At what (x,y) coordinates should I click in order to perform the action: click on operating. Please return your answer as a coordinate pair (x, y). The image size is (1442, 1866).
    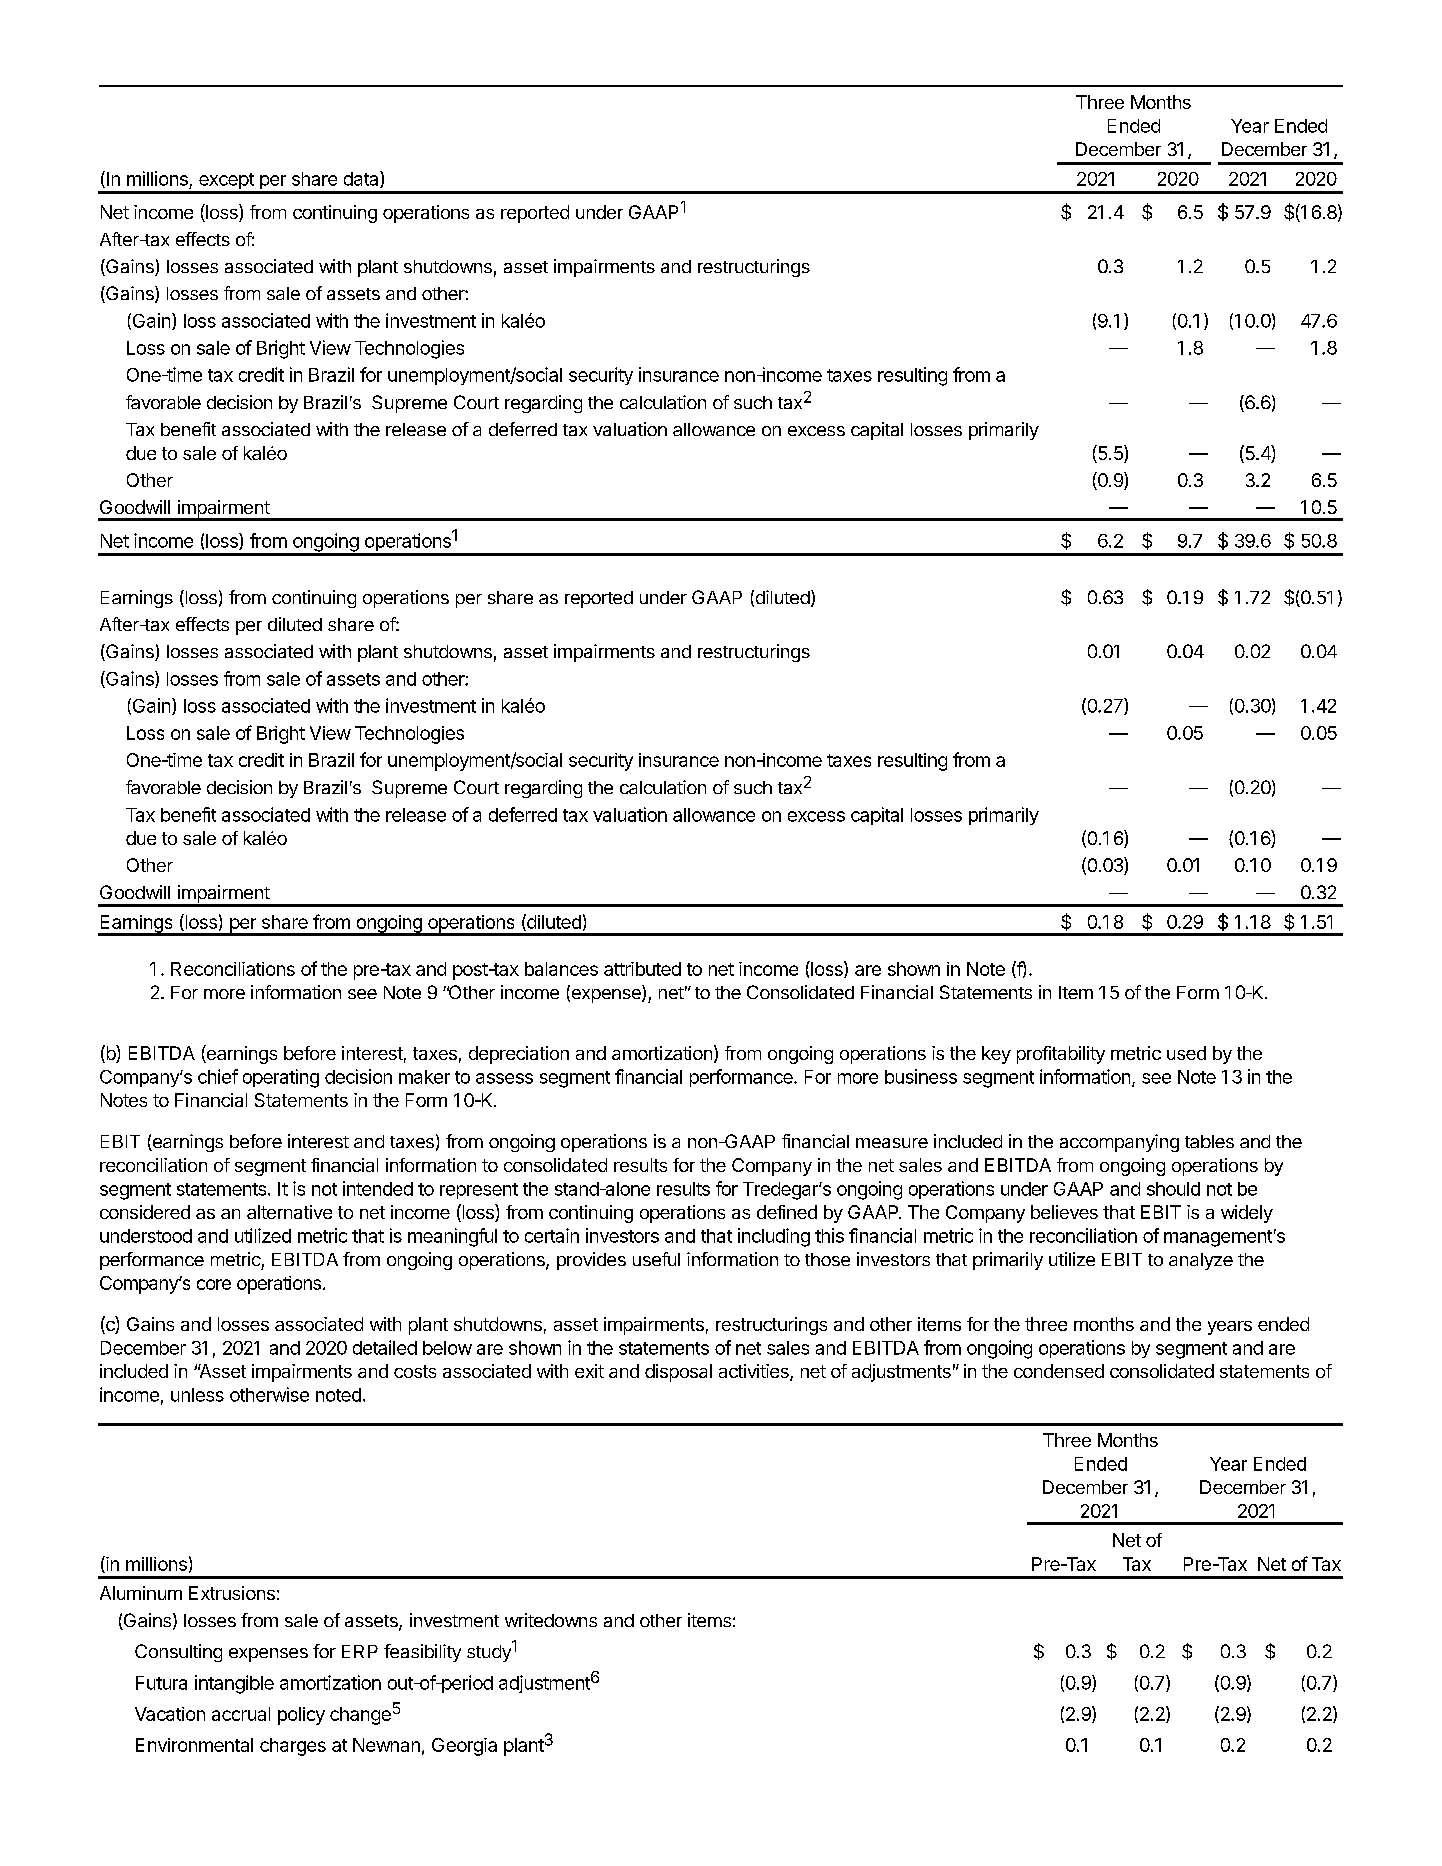
    Looking at the image, I should click on (281, 1078).
